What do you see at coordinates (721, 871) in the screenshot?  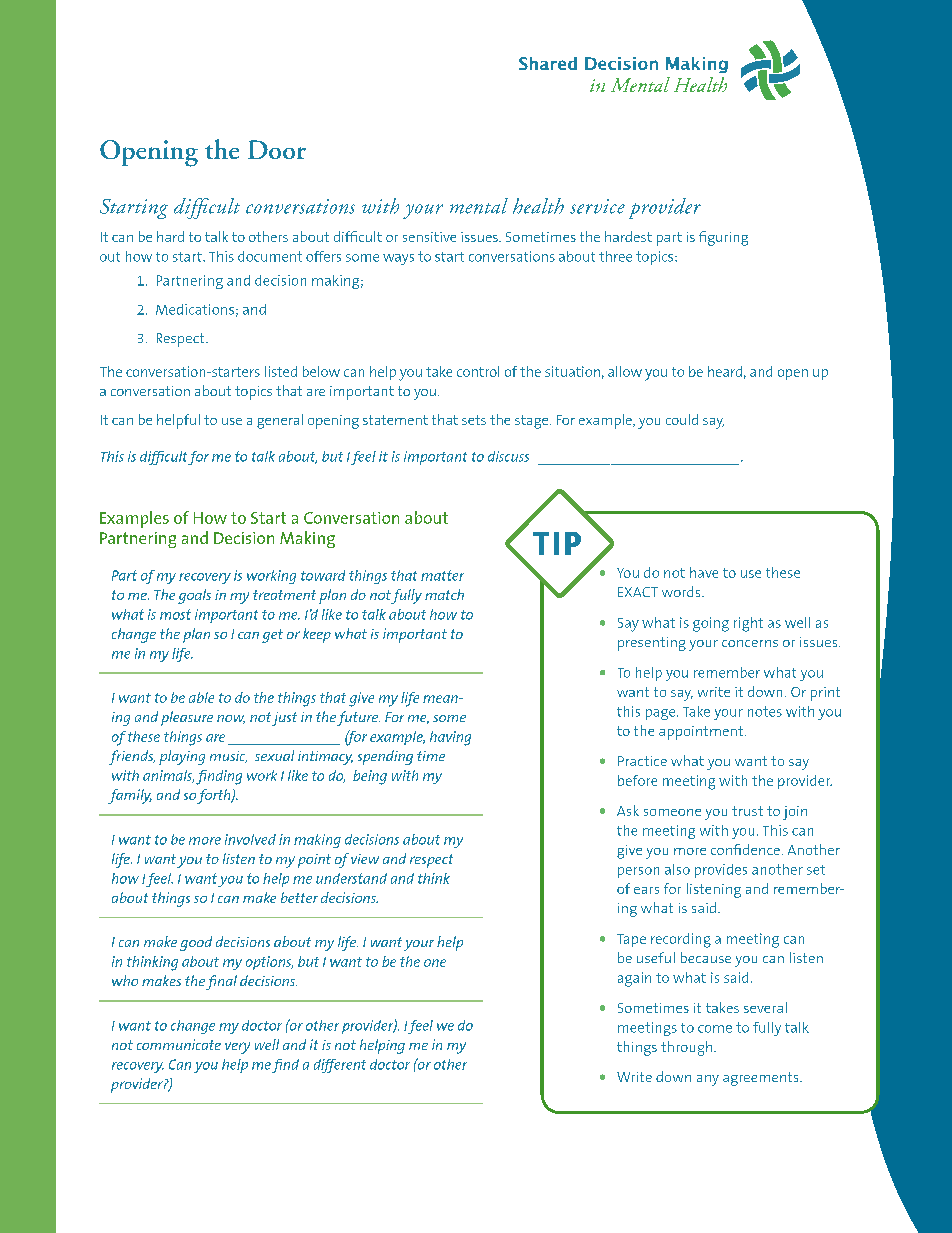 I see `provides` at bounding box center [721, 871].
